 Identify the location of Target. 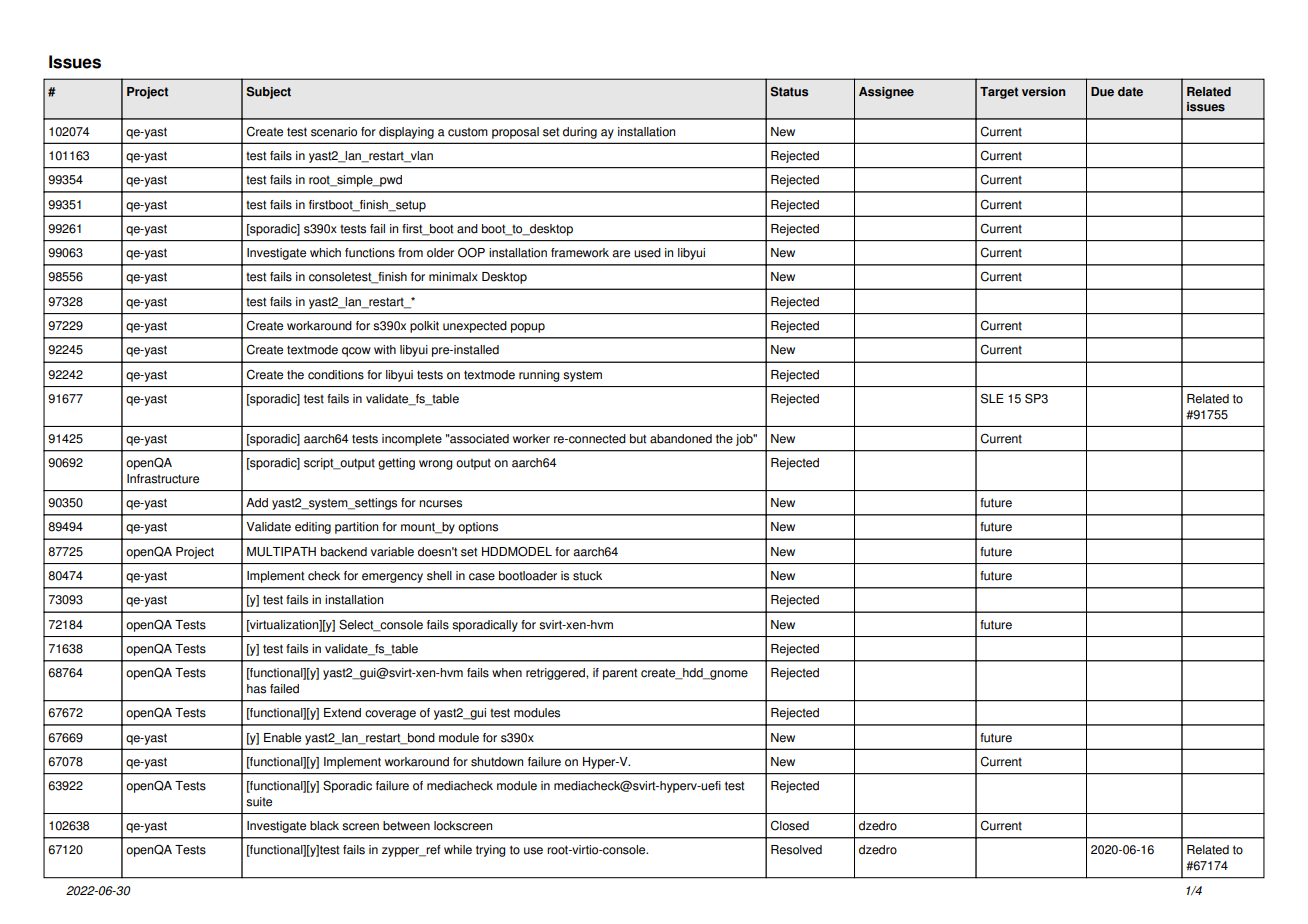
(999, 93).
